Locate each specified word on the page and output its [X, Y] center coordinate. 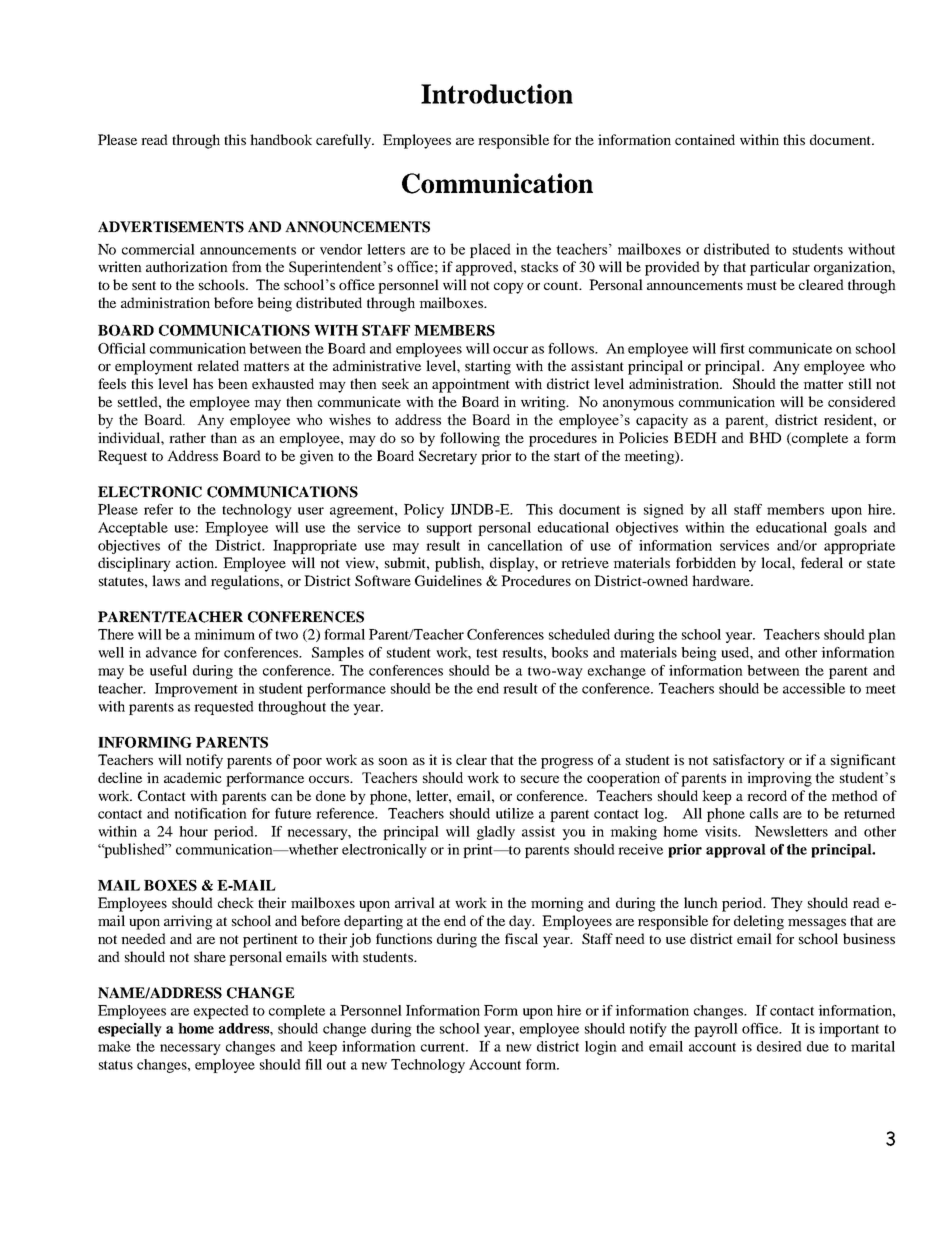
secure [540, 779]
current [444, 1047]
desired [779, 1046]
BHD [765, 437]
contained [705, 139]
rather [187, 437]
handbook [281, 139]
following [470, 439]
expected [221, 1012]
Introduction [497, 94]
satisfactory [749, 761]
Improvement [196, 690]
